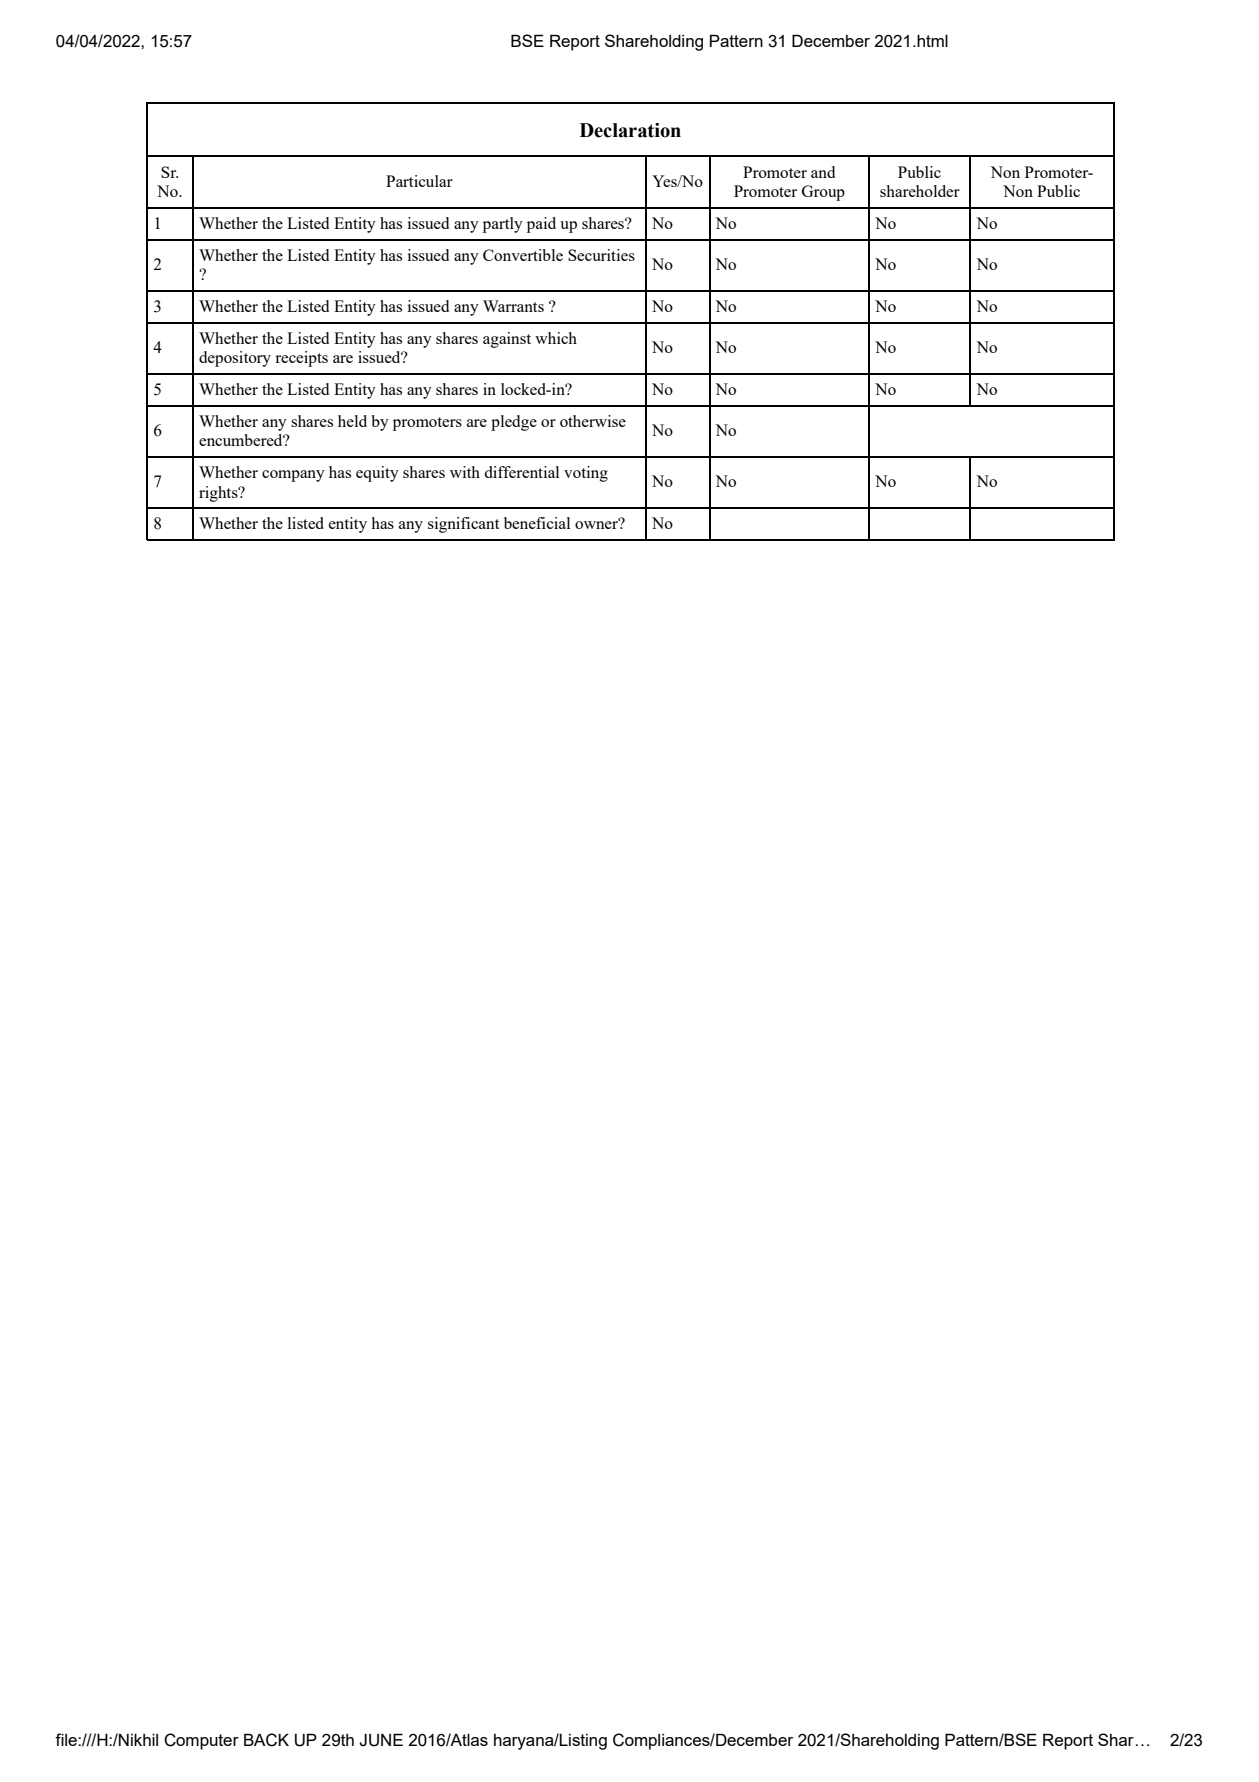 The height and width of the screenshot is (1782, 1259). What do you see at coordinates (219, 494) in the screenshot?
I see `rights` at bounding box center [219, 494].
